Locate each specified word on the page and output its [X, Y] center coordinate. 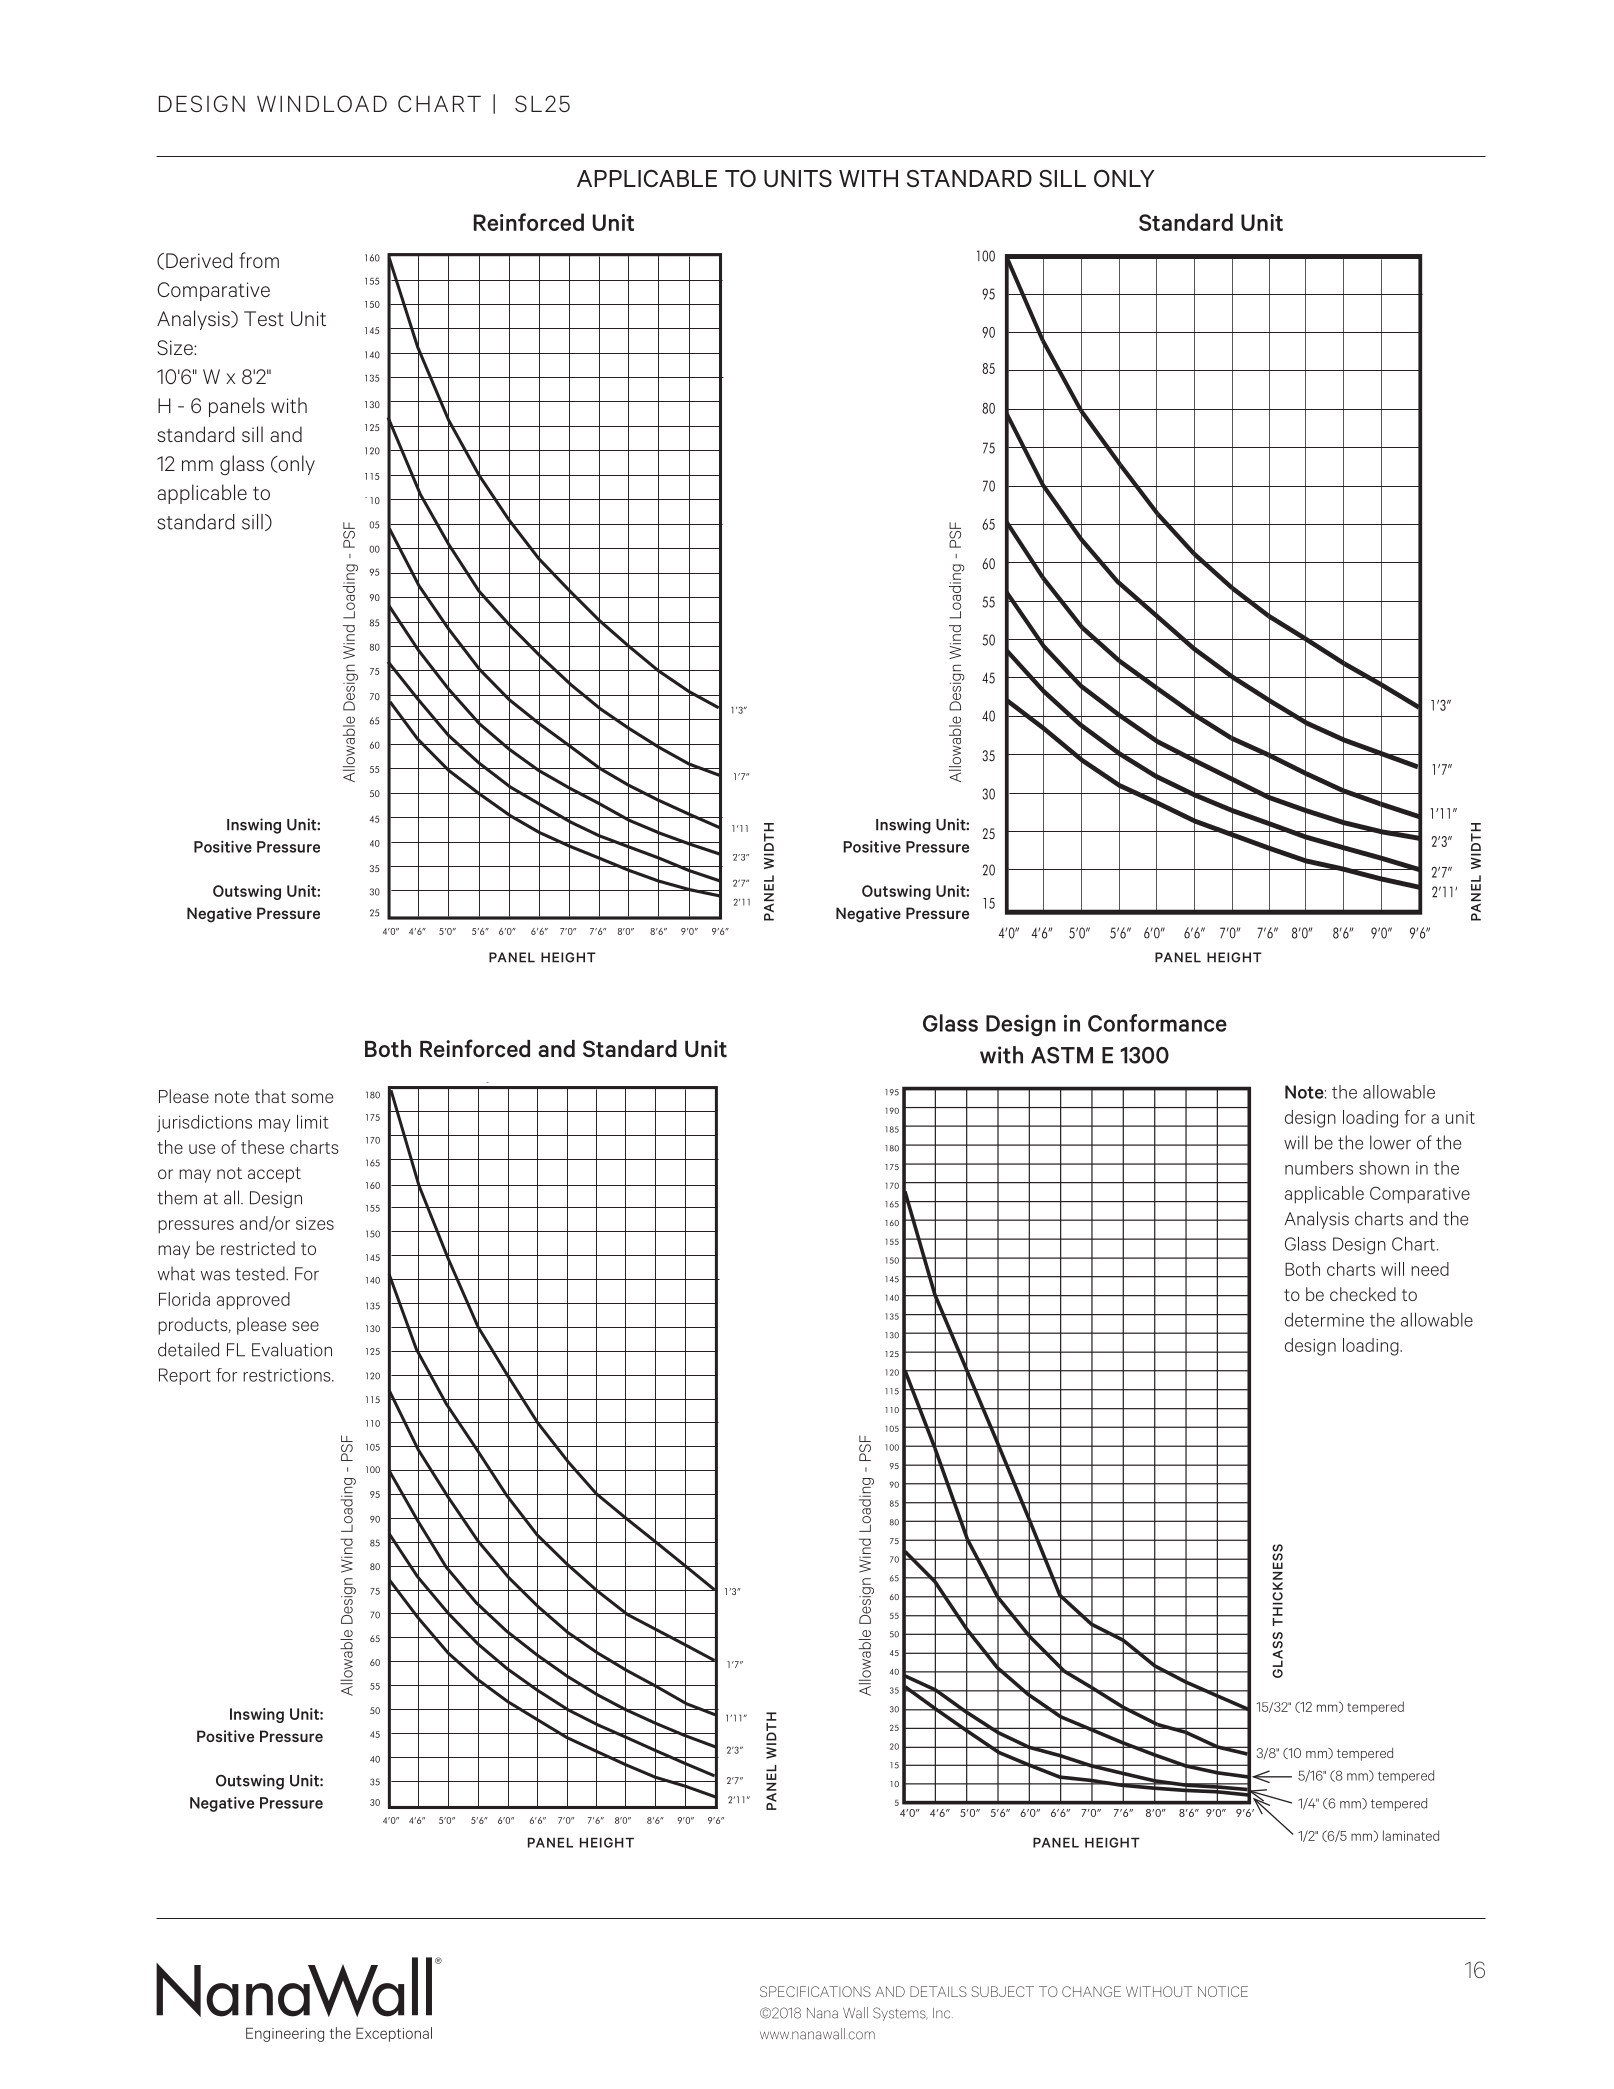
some [312, 1098]
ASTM [1062, 1055]
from [259, 260]
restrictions [288, 1375]
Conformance [1157, 1023]
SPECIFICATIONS [815, 1991]
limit [312, 1122]
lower [1390, 1142]
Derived [199, 260]
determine [1324, 1320]
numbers [1319, 1168]
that [270, 1096]
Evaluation [292, 1349]
